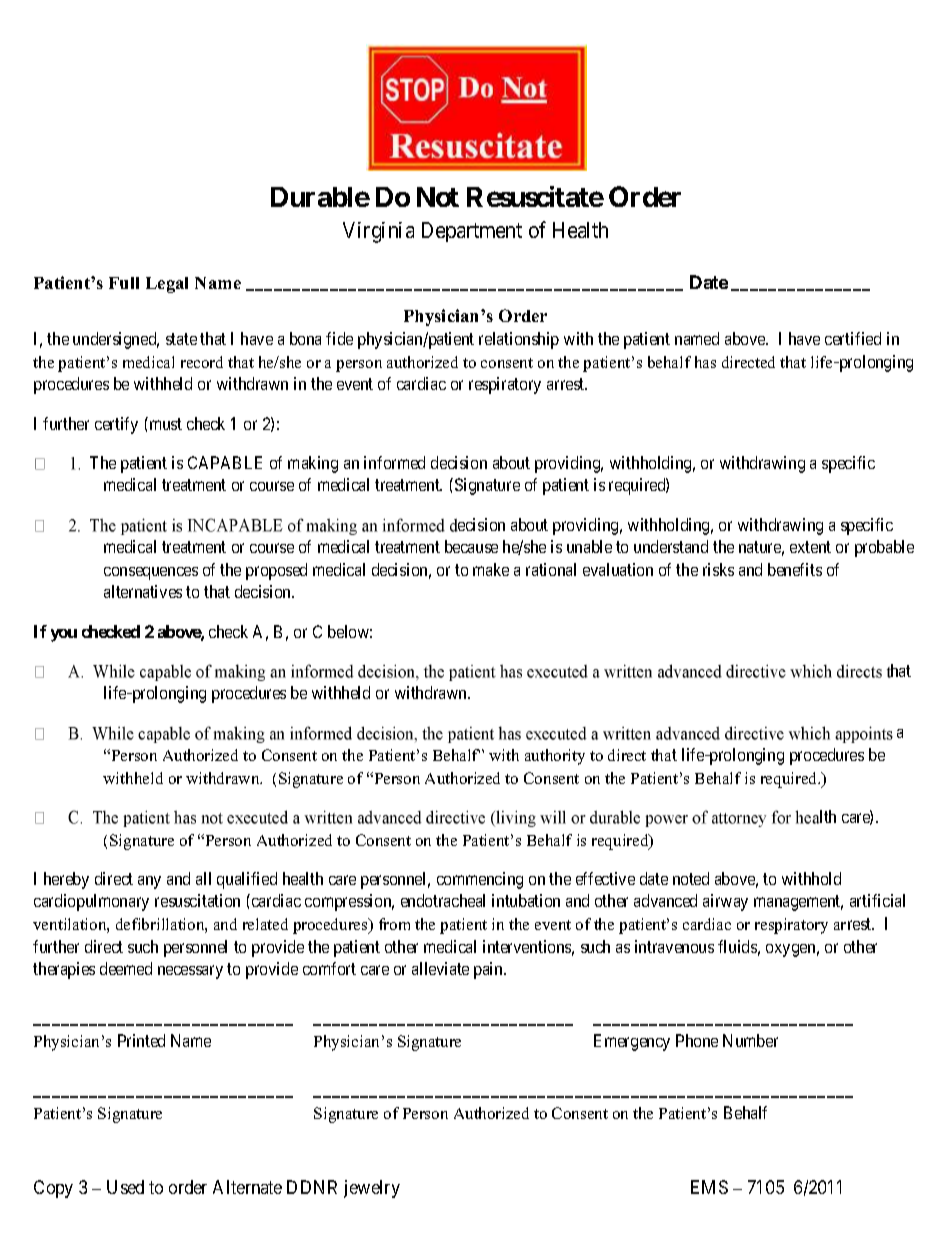  Describe the element at coordinates (853, 338) in the image. I see `certified` at that location.
